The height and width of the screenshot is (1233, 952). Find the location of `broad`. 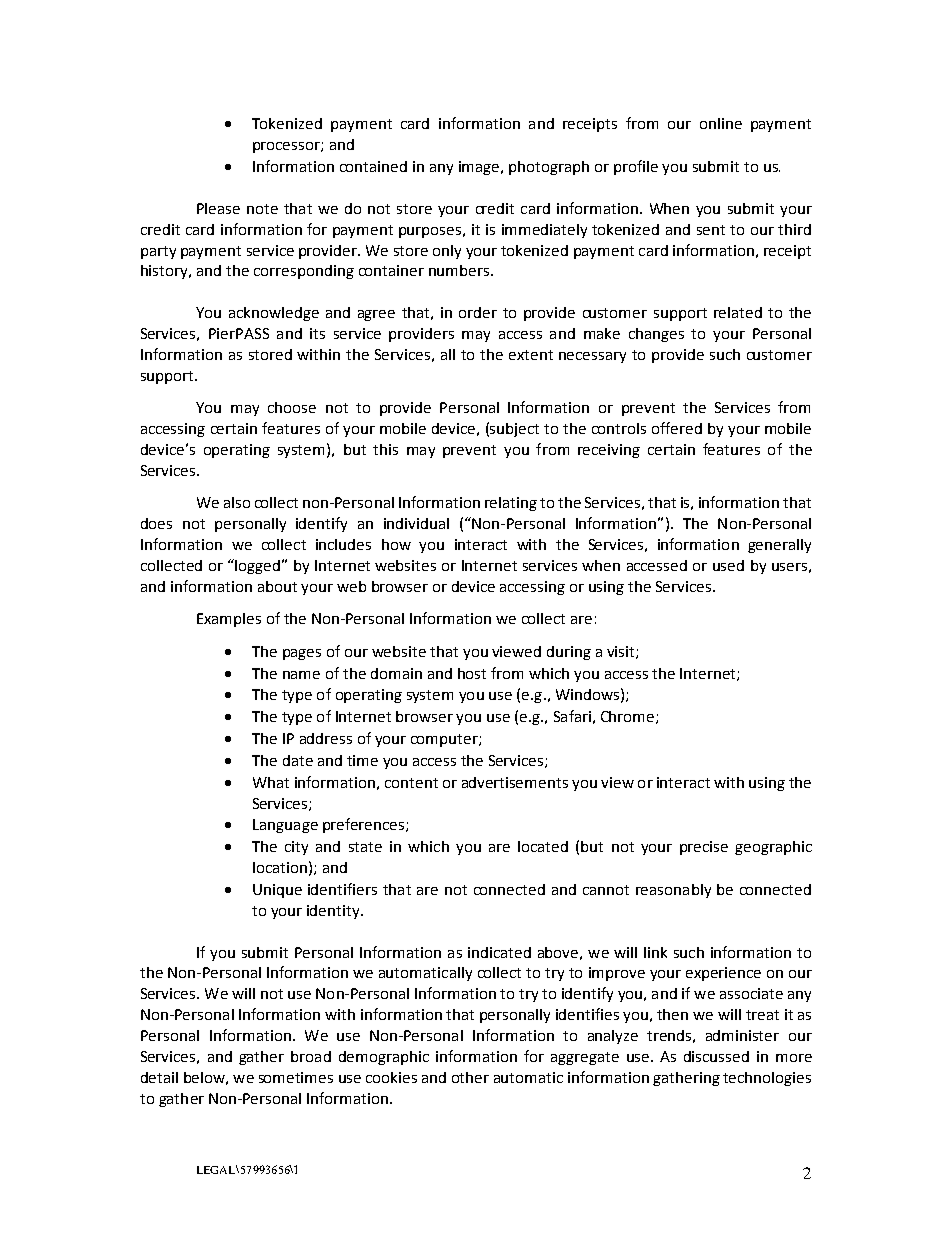

broad is located at coordinates (311, 1056).
